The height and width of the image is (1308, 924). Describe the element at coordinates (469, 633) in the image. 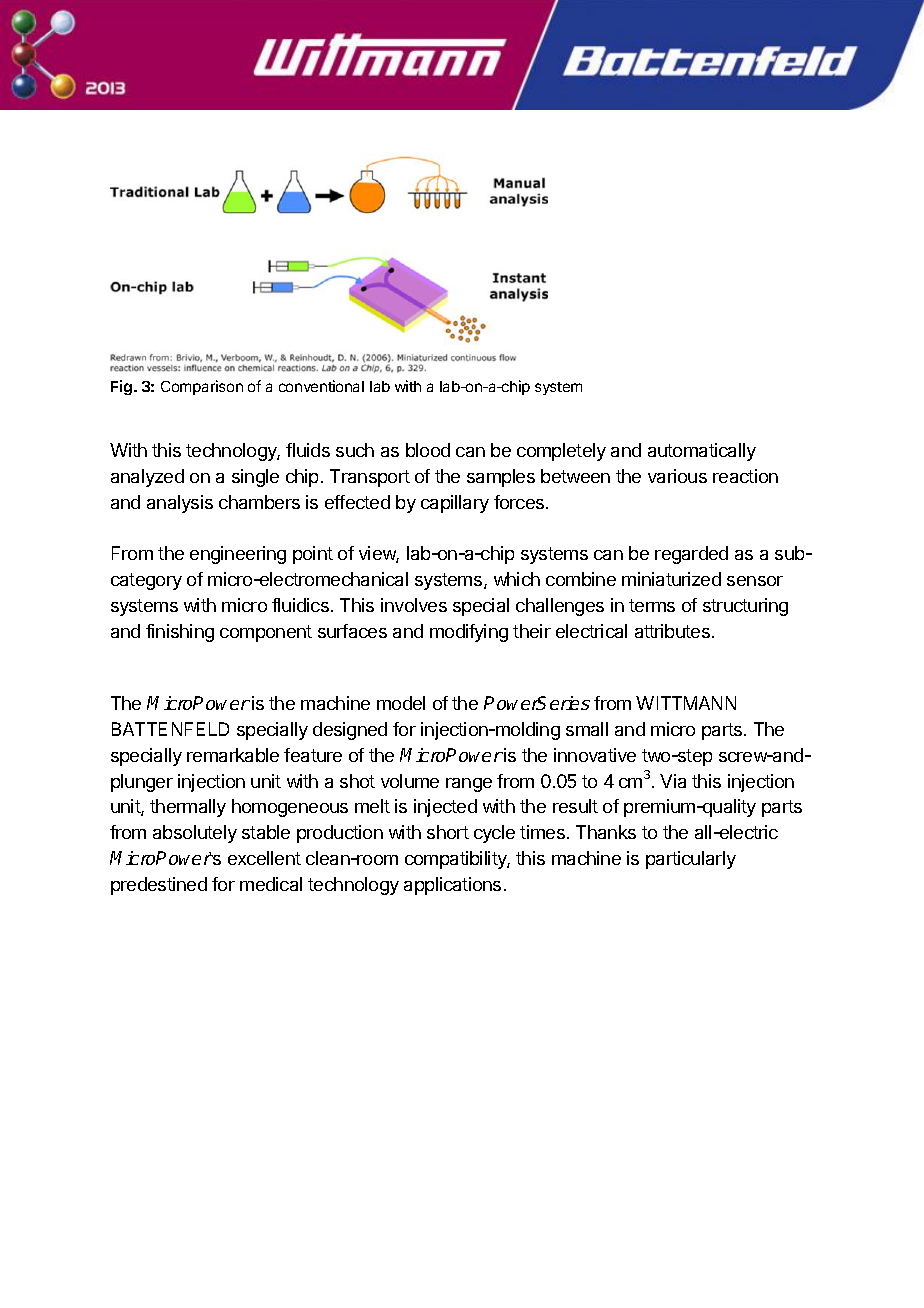

I see `modifying` at that location.
